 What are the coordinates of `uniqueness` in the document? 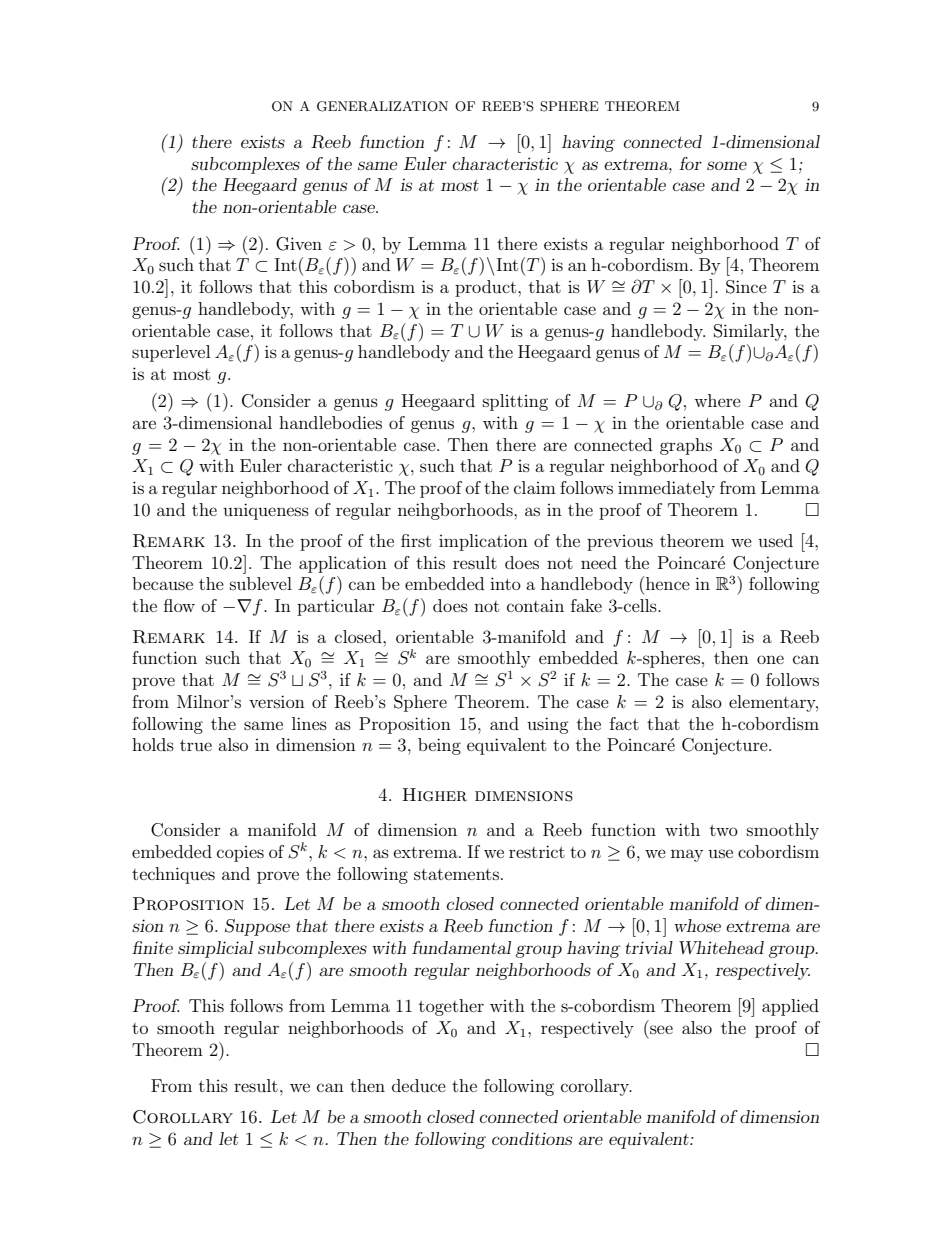 It's located at (266, 511).
